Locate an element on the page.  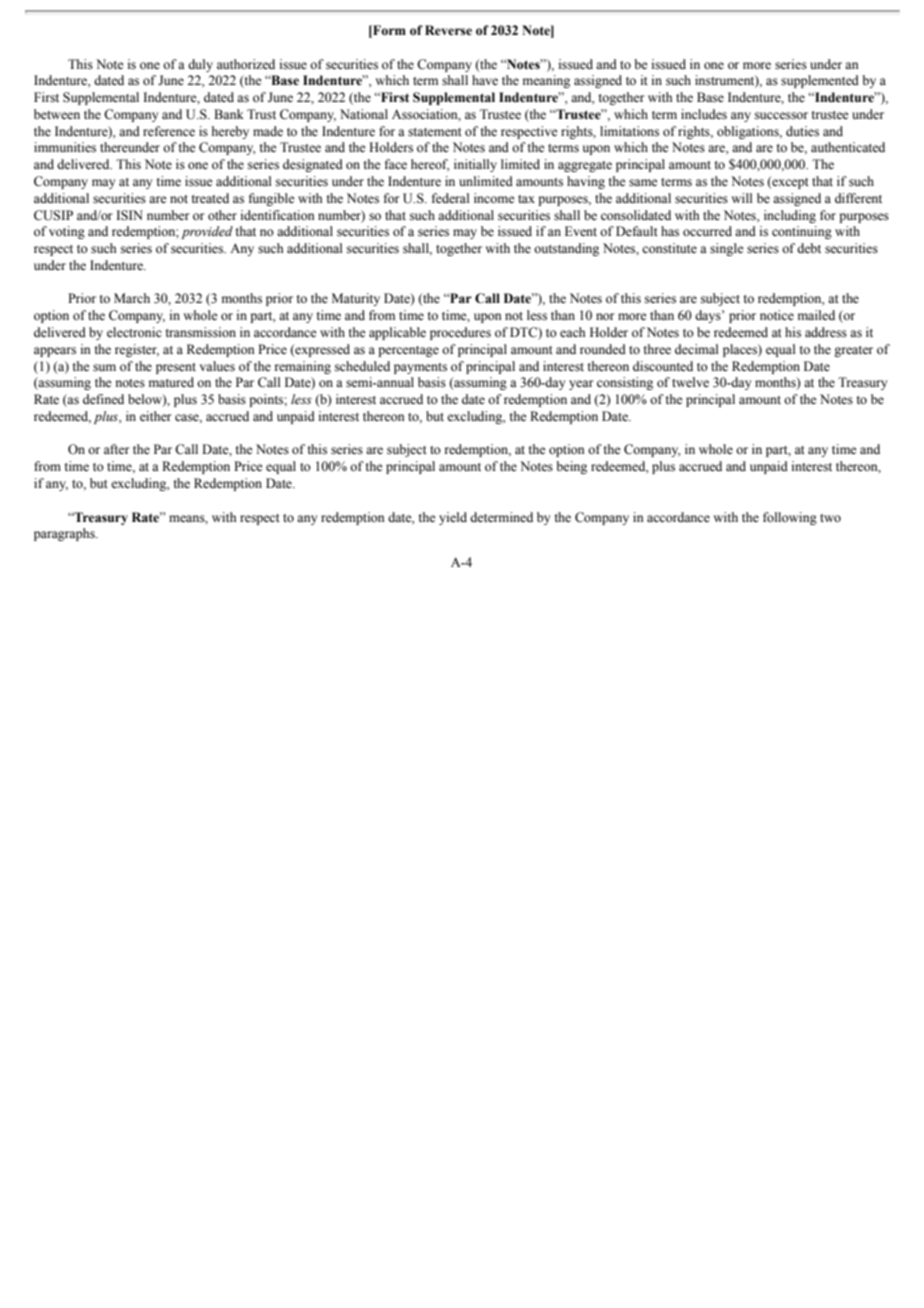
federal is located at coordinates (450, 198).
